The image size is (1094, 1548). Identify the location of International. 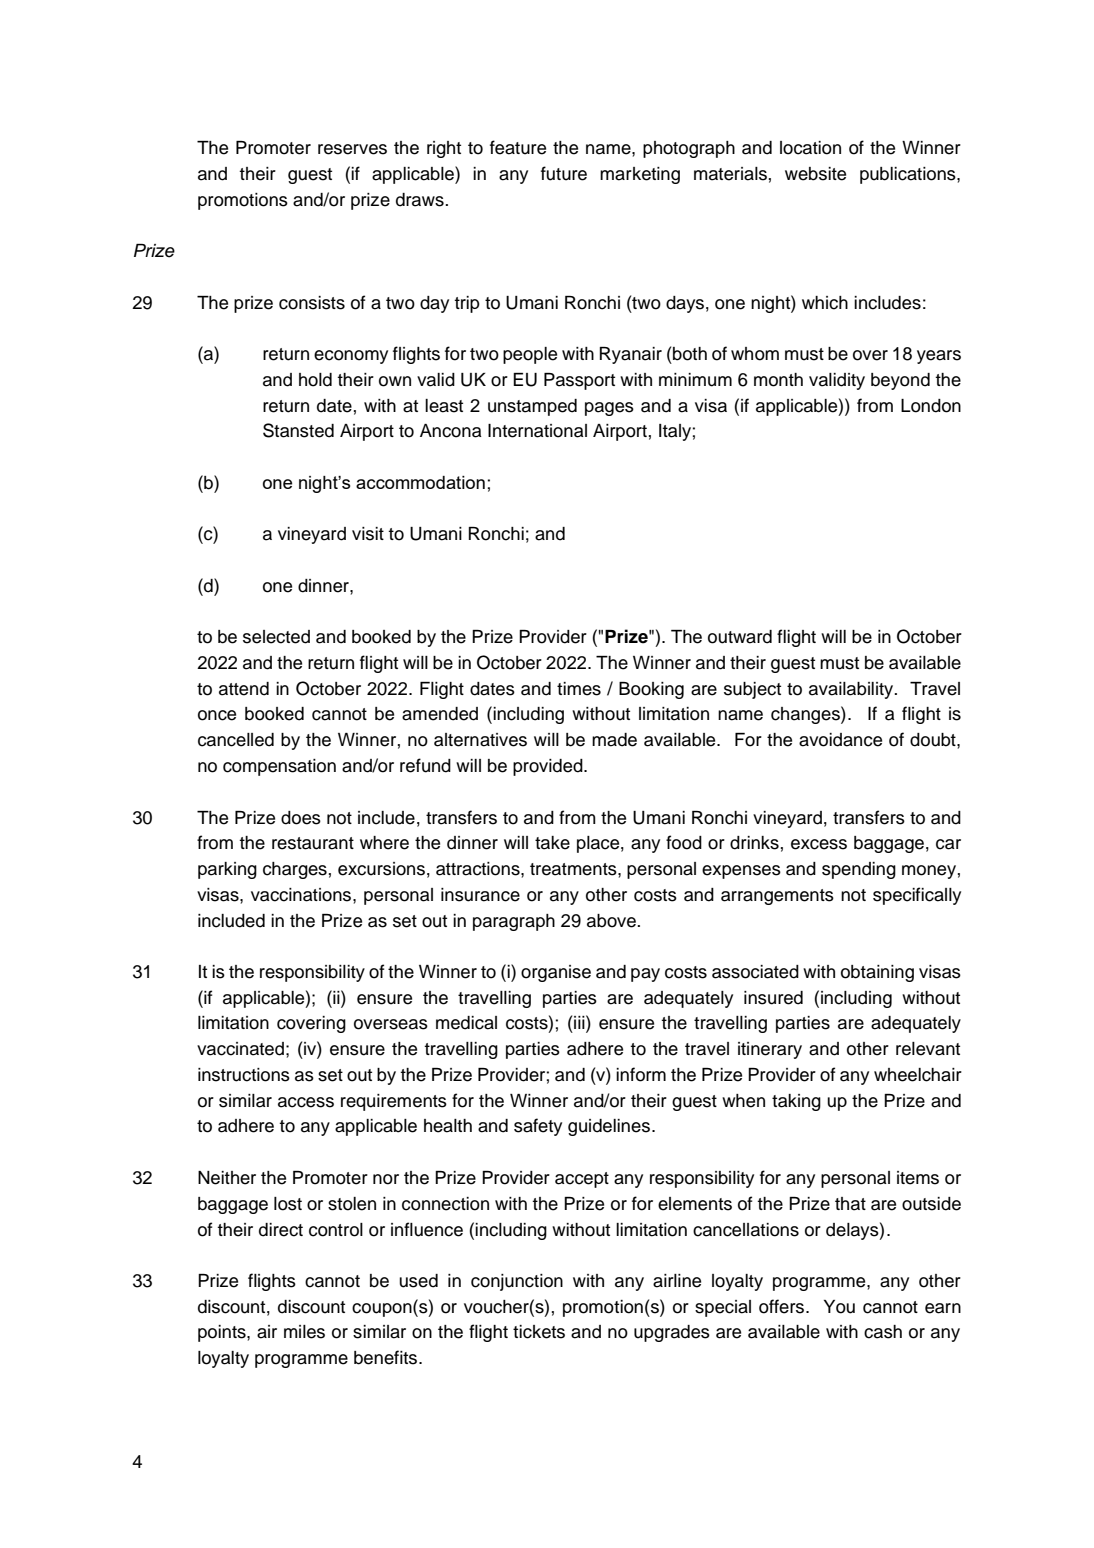
(537, 431).
